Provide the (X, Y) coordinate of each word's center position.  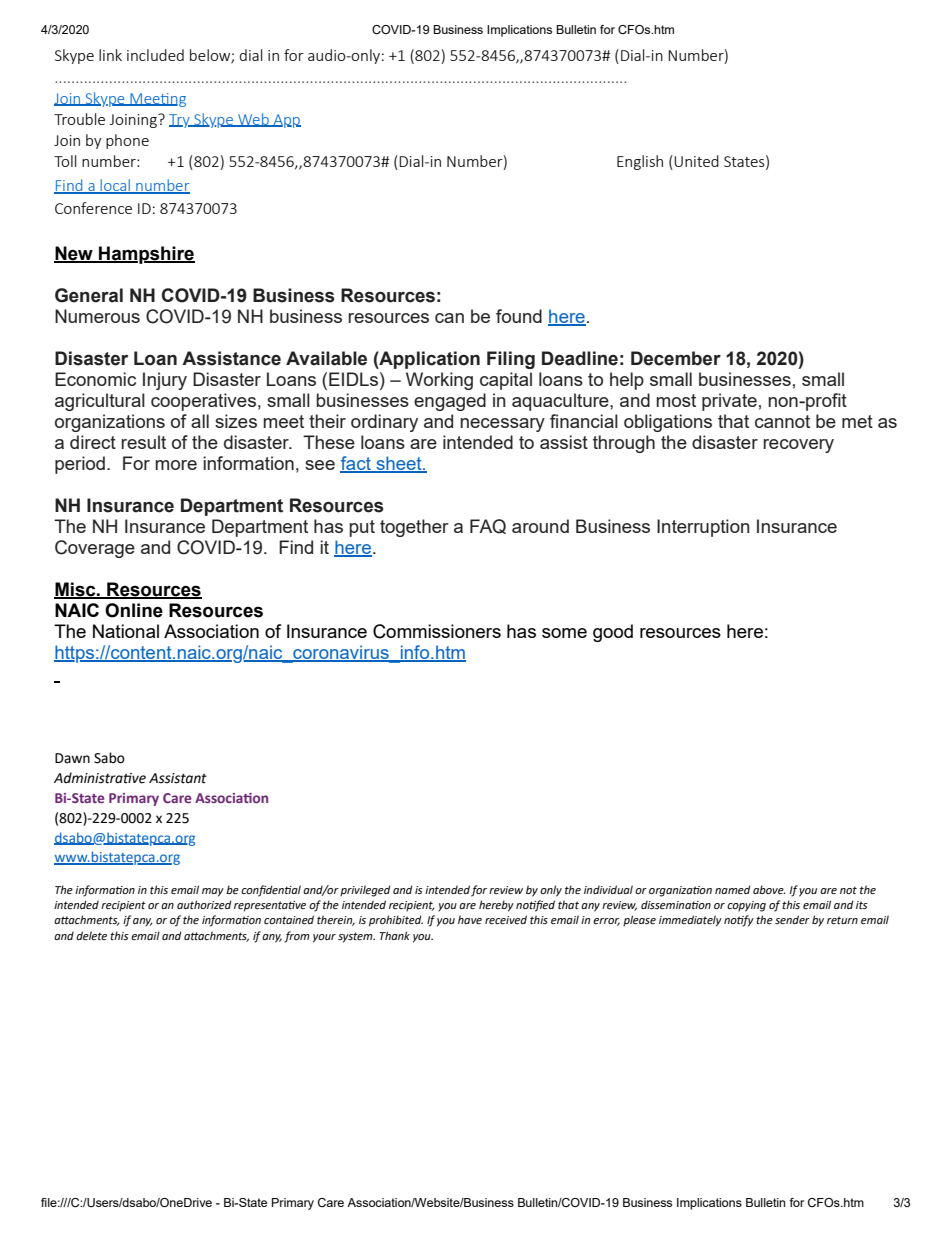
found (519, 316)
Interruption (703, 528)
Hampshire (146, 255)
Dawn (72, 758)
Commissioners (437, 631)
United (696, 161)
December (676, 358)
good (613, 633)
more (176, 465)
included (155, 55)
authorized (204, 904)
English (640, 162)
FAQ (488, 526)
